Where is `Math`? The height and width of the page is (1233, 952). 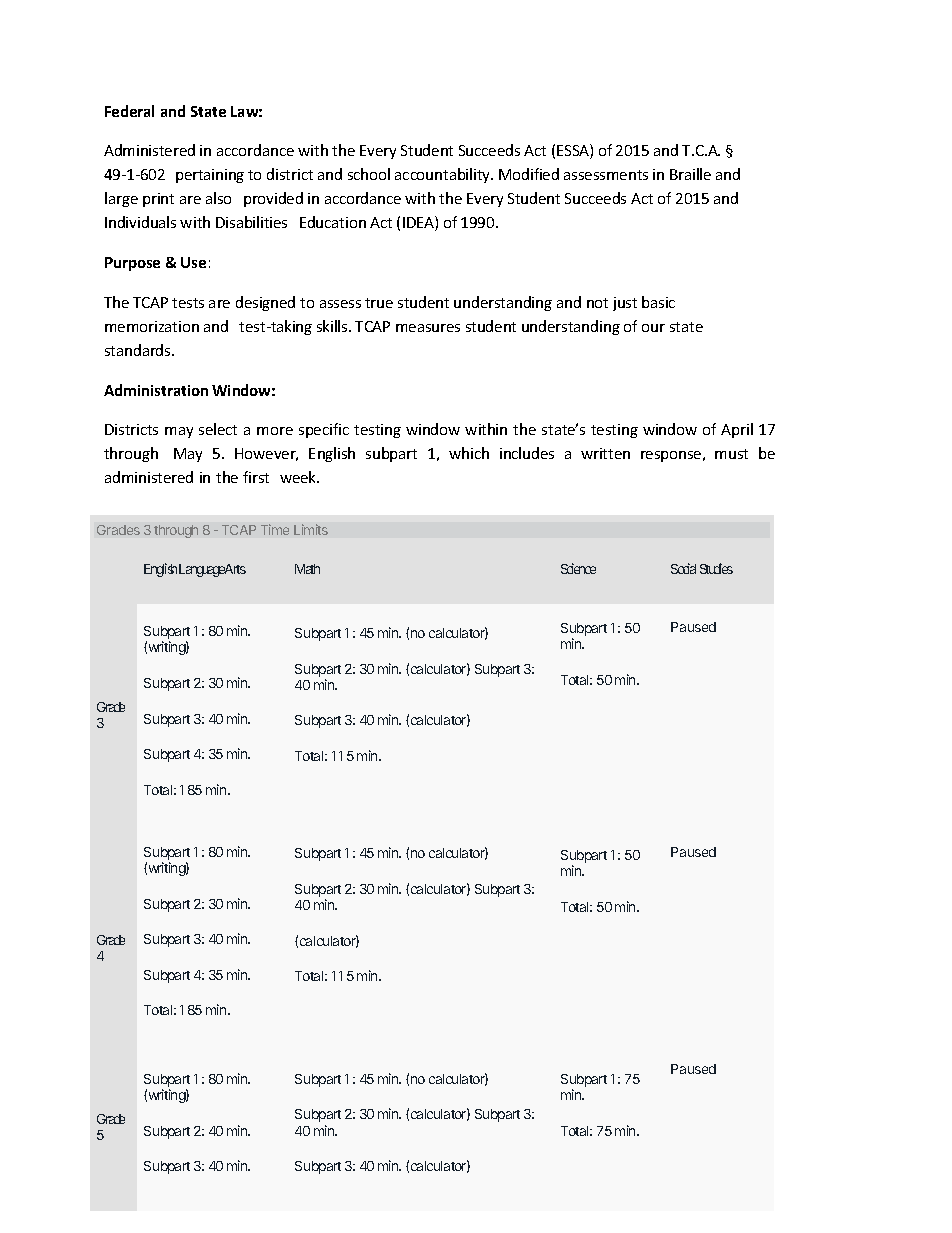
Math is located at coordinates (307, 569).
